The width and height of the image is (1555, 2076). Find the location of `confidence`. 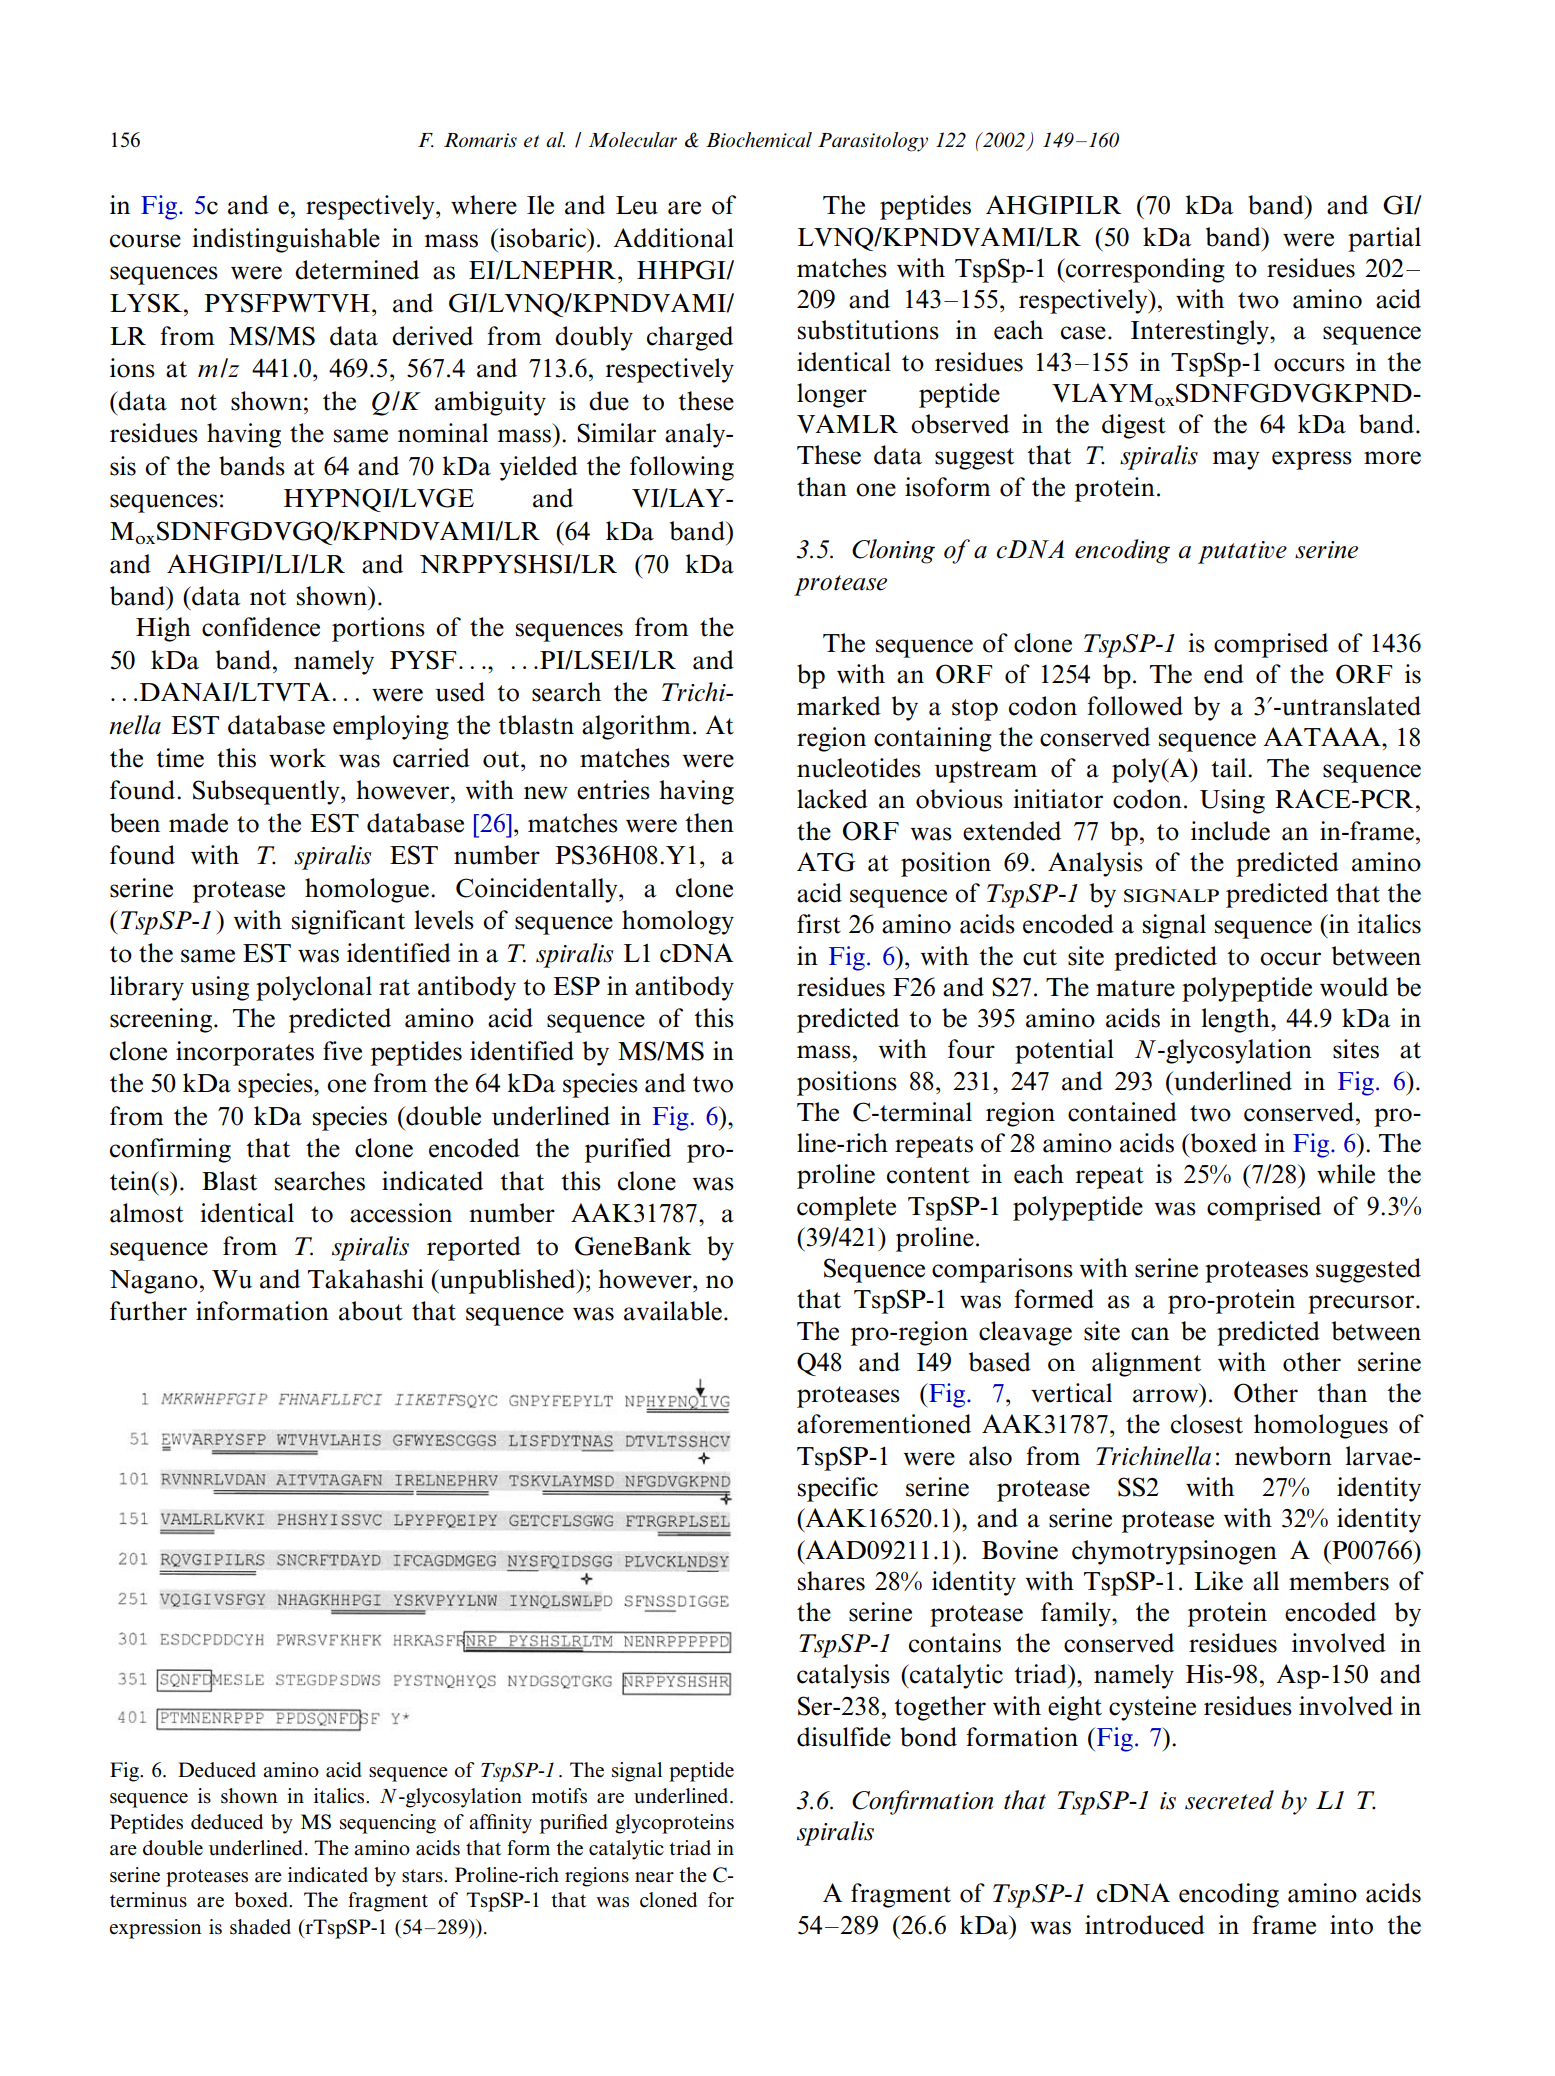

confidence is located at coordinates (261, 627).
